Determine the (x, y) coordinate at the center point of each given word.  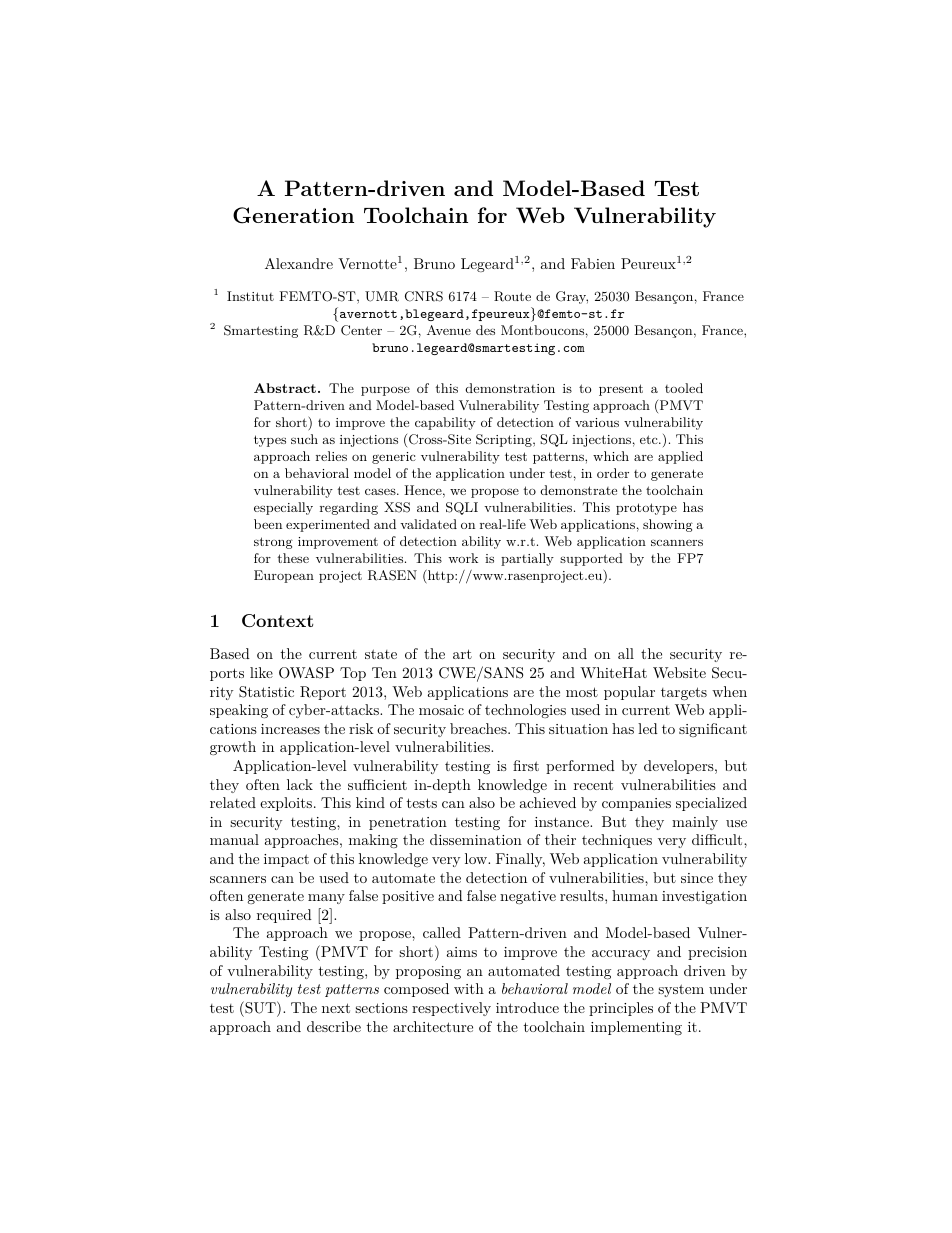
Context (278, 621)
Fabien (593, 263)
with (469, 988)
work (463, 558)
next (336, 1008)
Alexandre (299, 263)
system (681, 990)
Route (512, 296)
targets (684, 693)
